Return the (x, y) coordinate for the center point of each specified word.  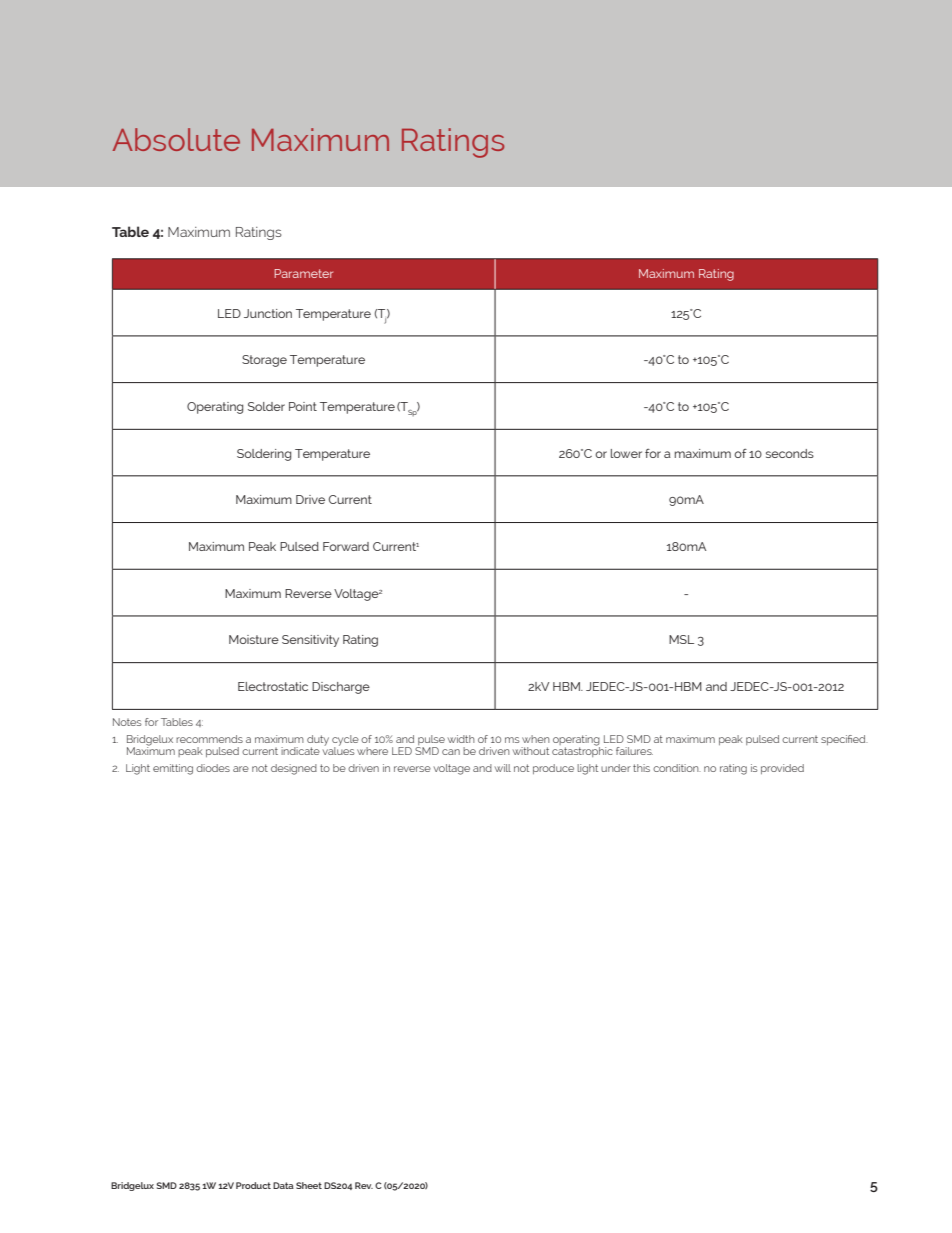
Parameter (303, 273)
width (461, 739)
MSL (681, 639)
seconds (790, 453)
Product (253, 1185)
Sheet (309, 1185)
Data (283, 1185)
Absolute (176, 139)
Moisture (254, 639)
